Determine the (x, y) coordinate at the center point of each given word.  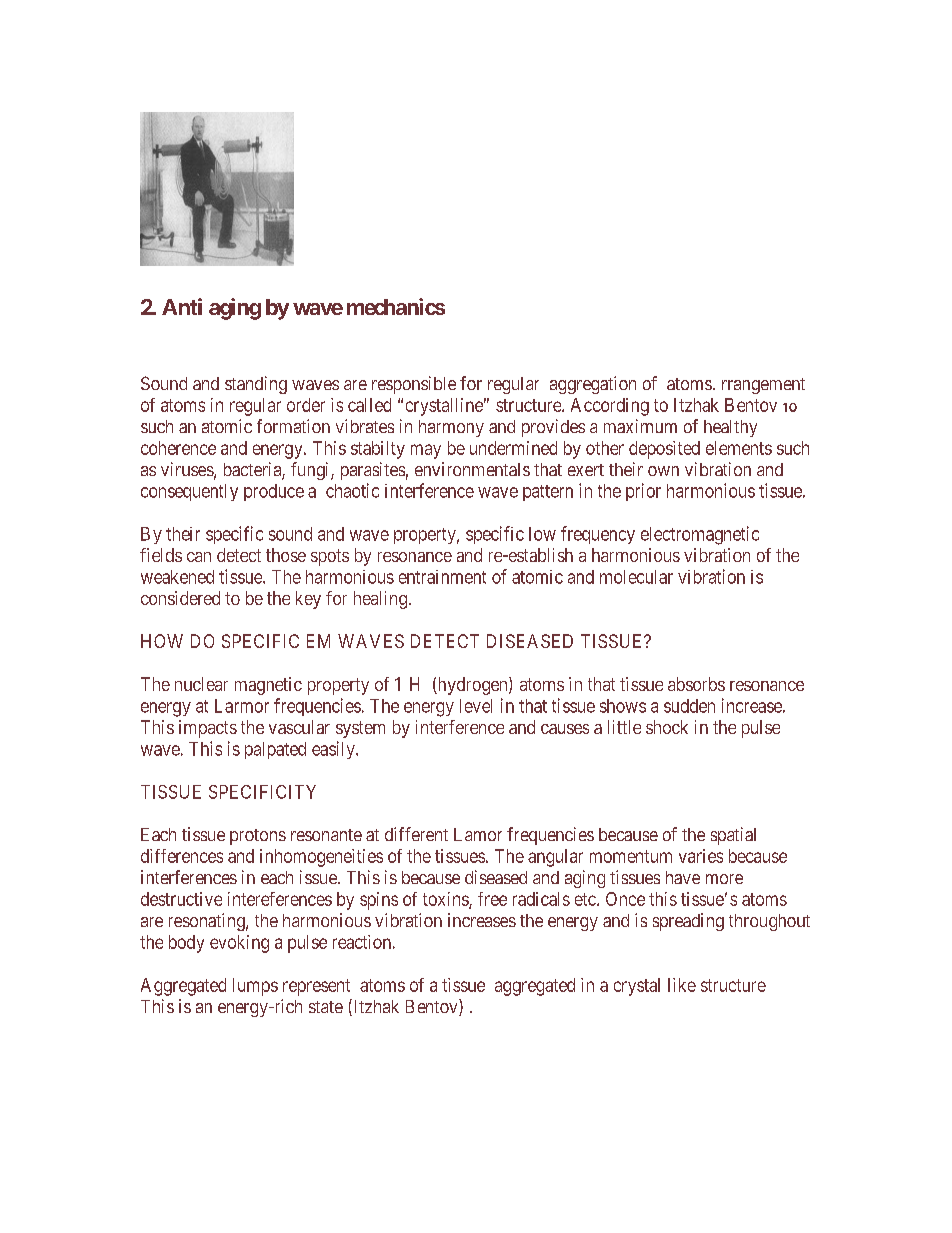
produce (274, 492)
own (663, 471)
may (426, 451)
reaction (362, 942)
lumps (255, 987)
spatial (733, 836)
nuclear (201, 684)
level (476, 706)
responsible (414, 385)
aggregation (593, 385)
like (682, 985)
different (416, 834)
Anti (182, 306)
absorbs (696, 684)
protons (258, 837)
